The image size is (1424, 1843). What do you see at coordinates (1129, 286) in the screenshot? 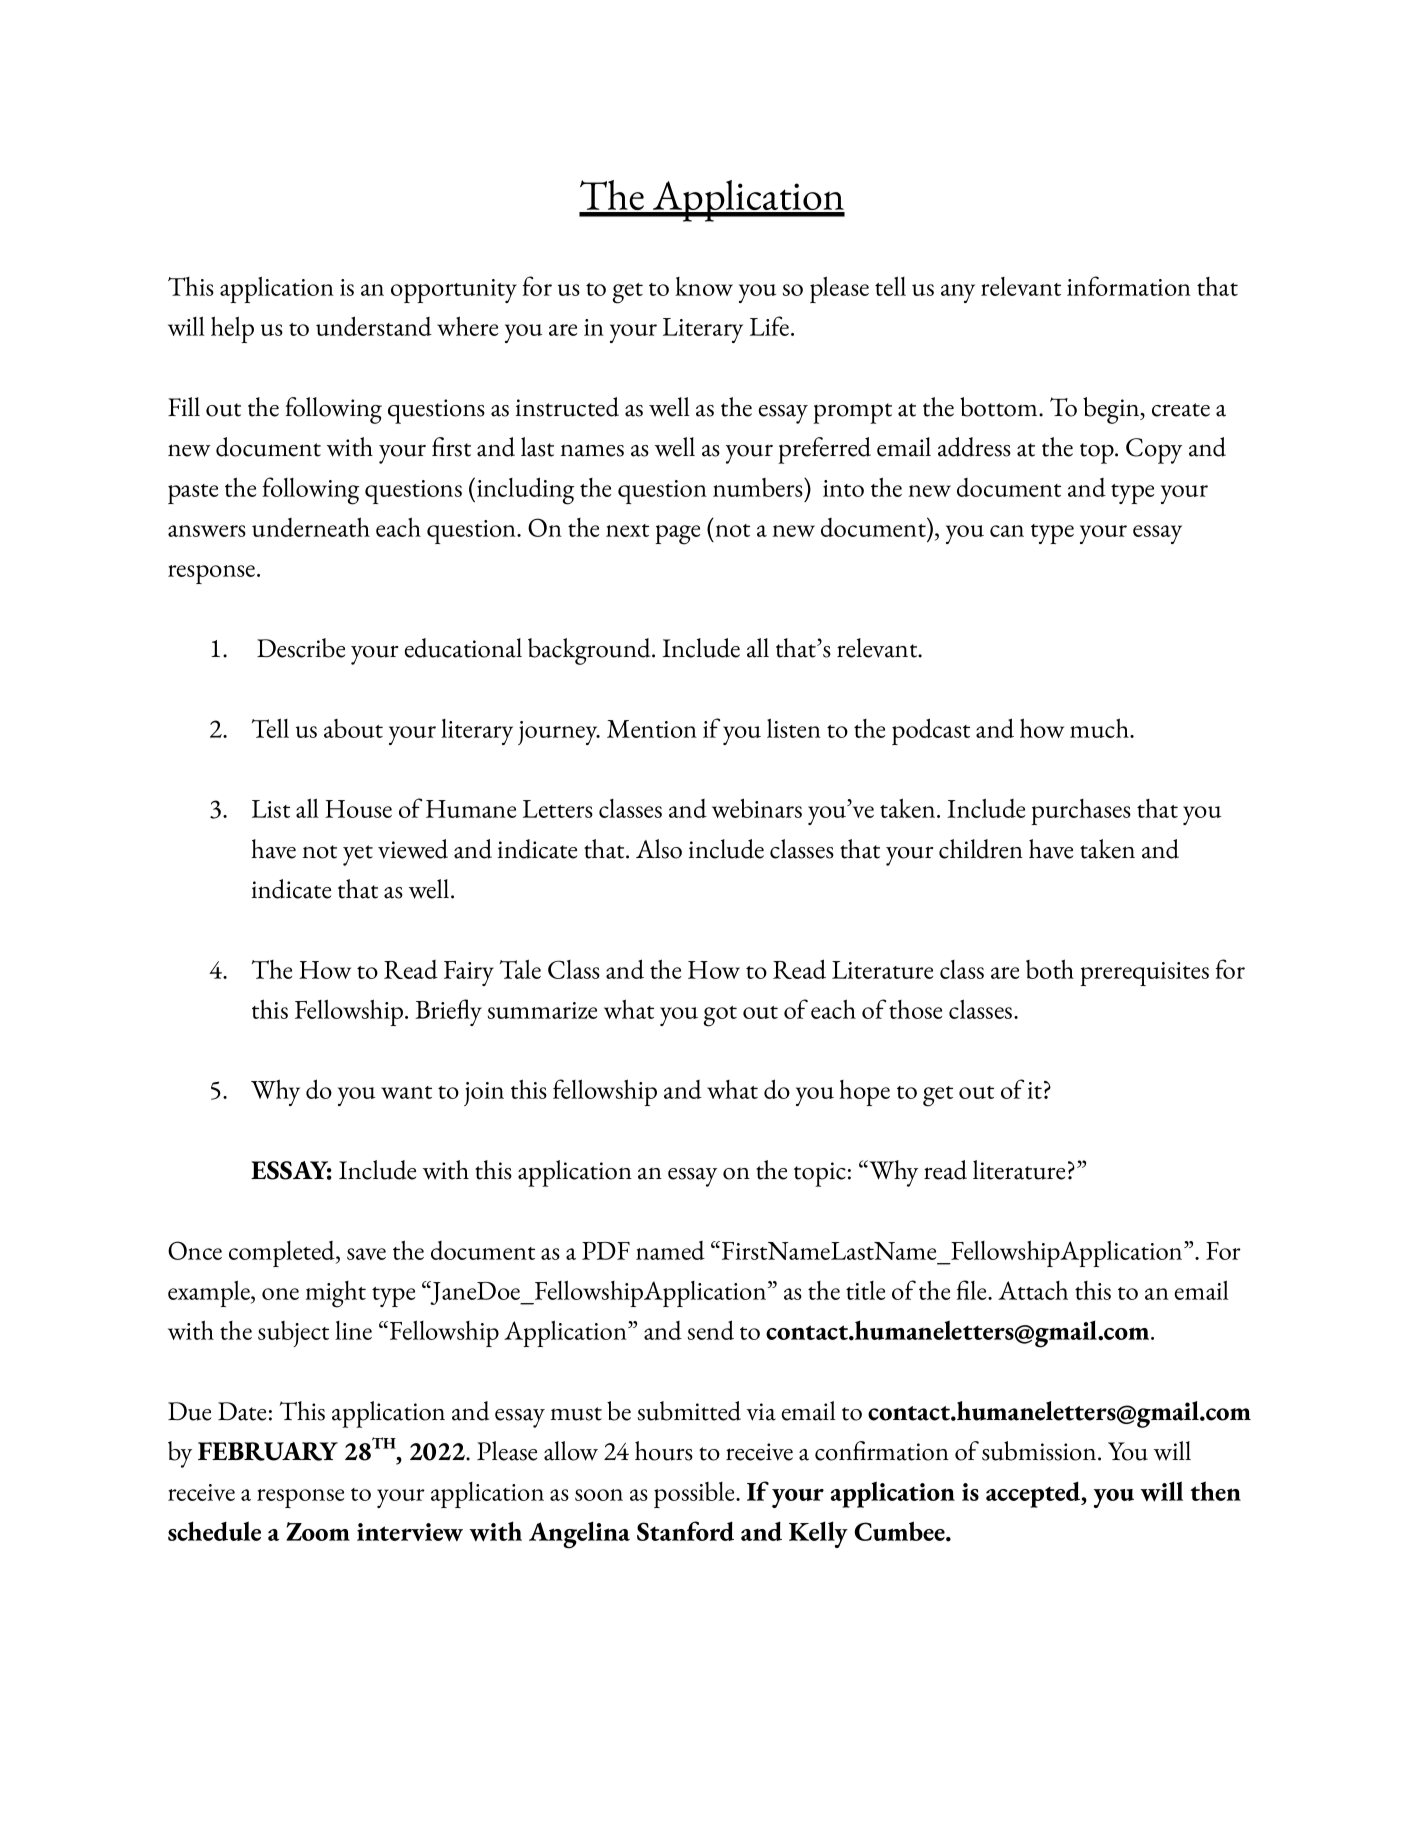
I see `information` at bounding box center [1129, 286].
